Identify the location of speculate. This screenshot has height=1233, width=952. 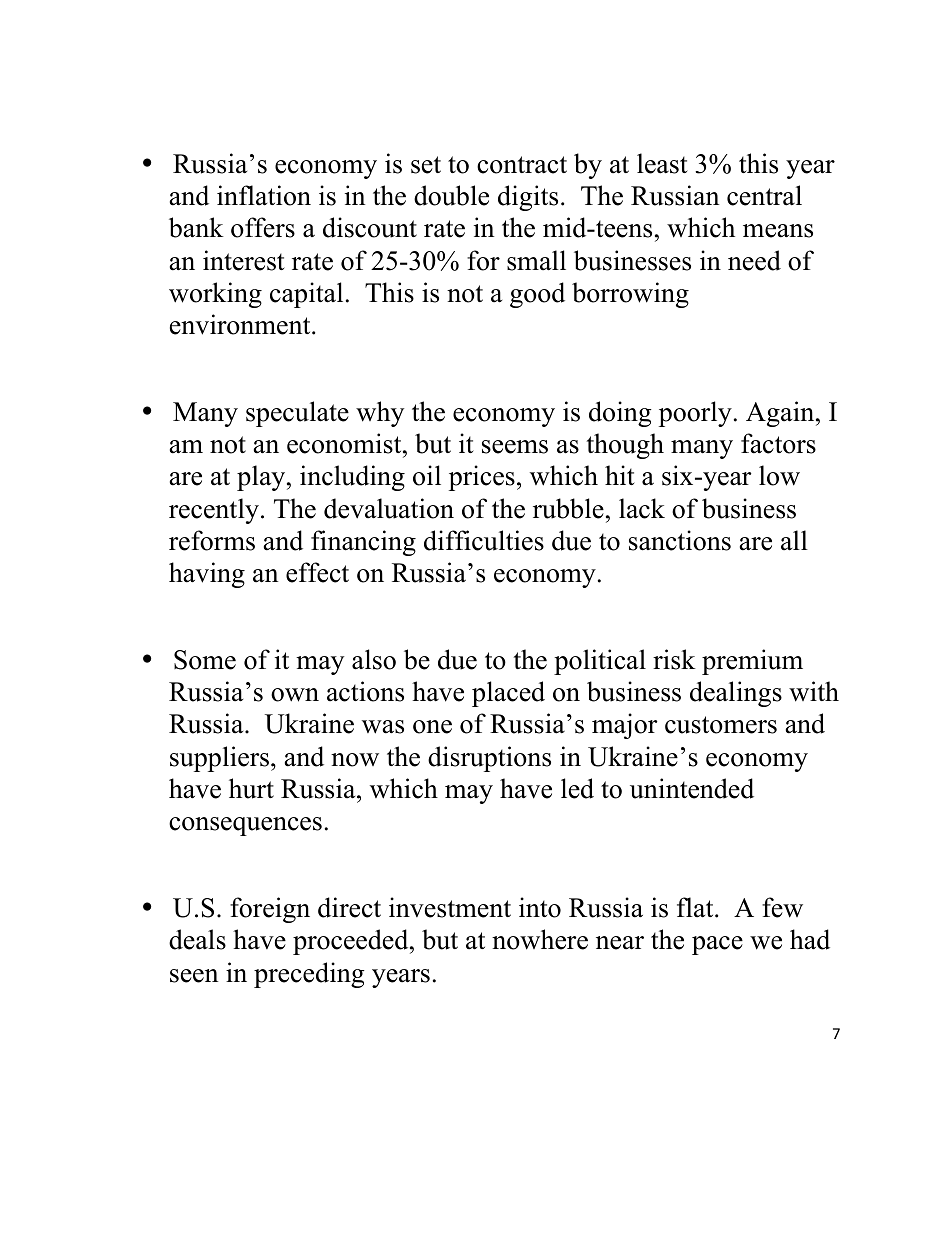
(297, 414).
